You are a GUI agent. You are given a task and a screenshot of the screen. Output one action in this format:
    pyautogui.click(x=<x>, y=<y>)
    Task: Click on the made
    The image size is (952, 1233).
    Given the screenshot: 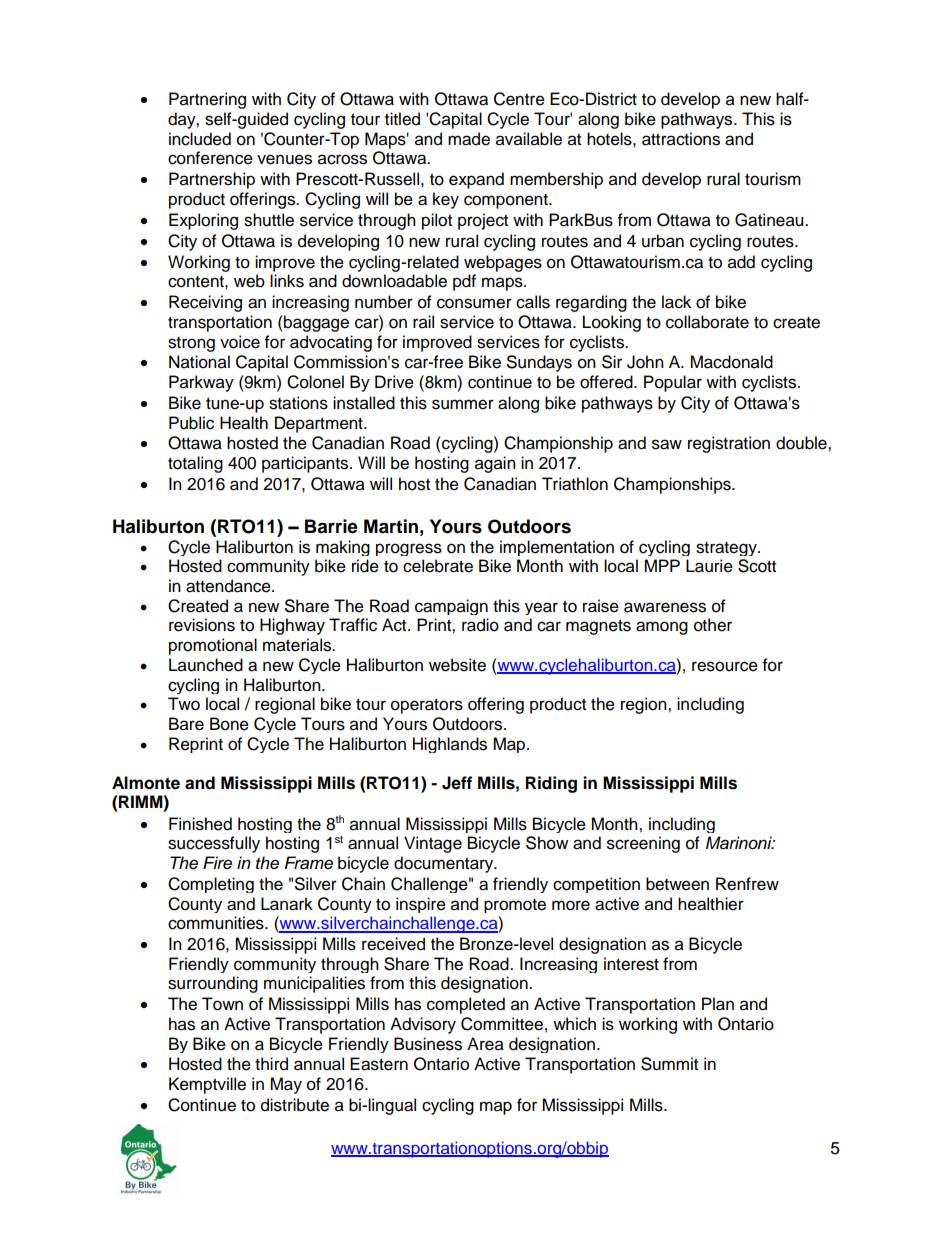 What is the action you would take?
    pyautogui.click(x=469, y=139)
